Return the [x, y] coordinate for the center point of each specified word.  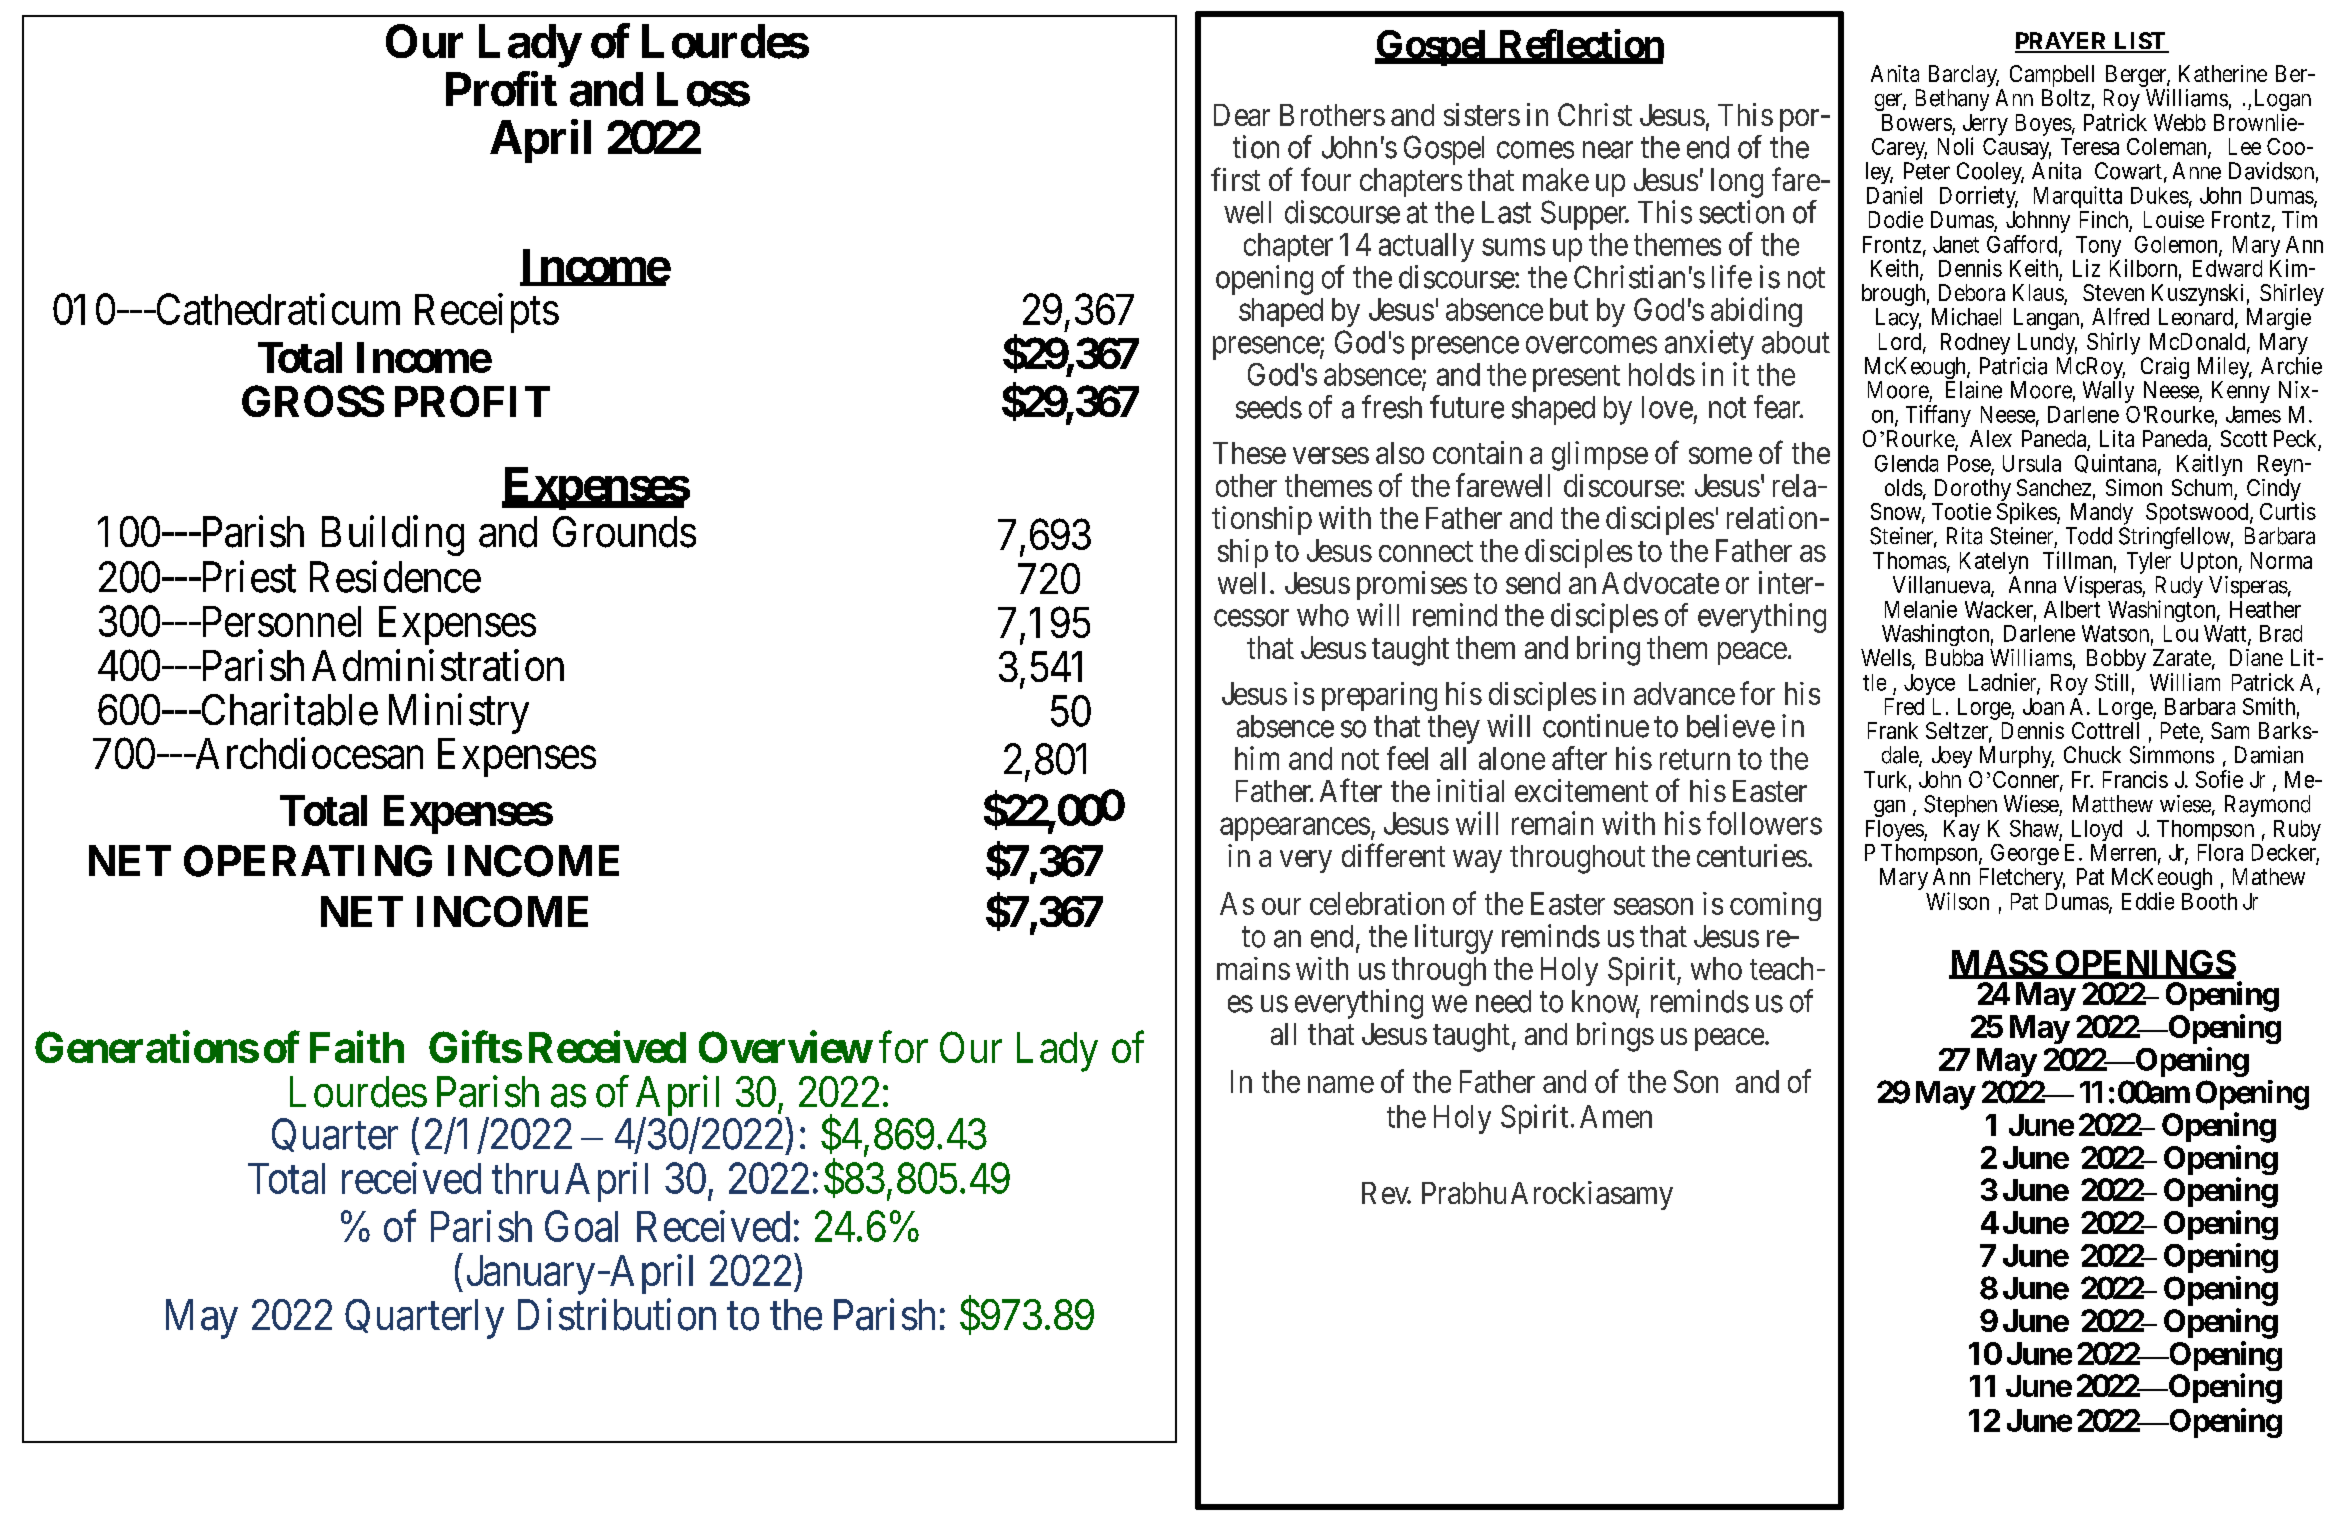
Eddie [2148, 901]
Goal [581, 1226]
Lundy [2047, 344]
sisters [1482, 114]
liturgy [1454, 939]
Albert [2072, 609]
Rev [1386, 1193]
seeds [1269, 407]
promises [1412, 585]
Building [393, 536]
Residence [395, 577]
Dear [1242, 115]
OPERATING [308, 861]
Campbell [2052, 76]
